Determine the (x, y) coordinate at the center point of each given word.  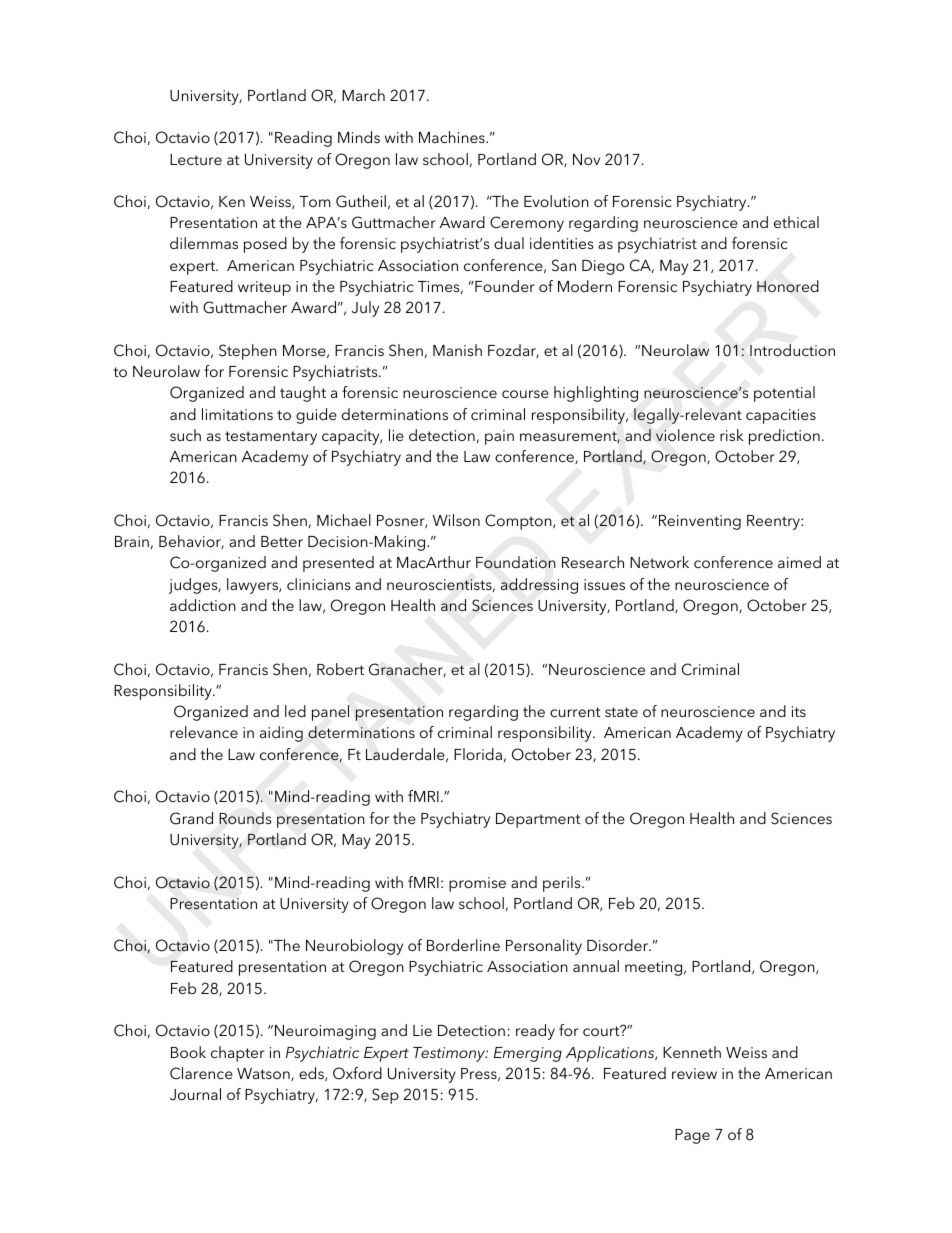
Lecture (196, 159)
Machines (453, 137)
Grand (191, 818)
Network (659, 562)
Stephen (248, 352)
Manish (457, 350)
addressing (539, 586)
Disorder (619, 945)
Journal (195, 1094)
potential (784, 394)
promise (477, 884)
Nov (586, 159)
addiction (203, 605)
